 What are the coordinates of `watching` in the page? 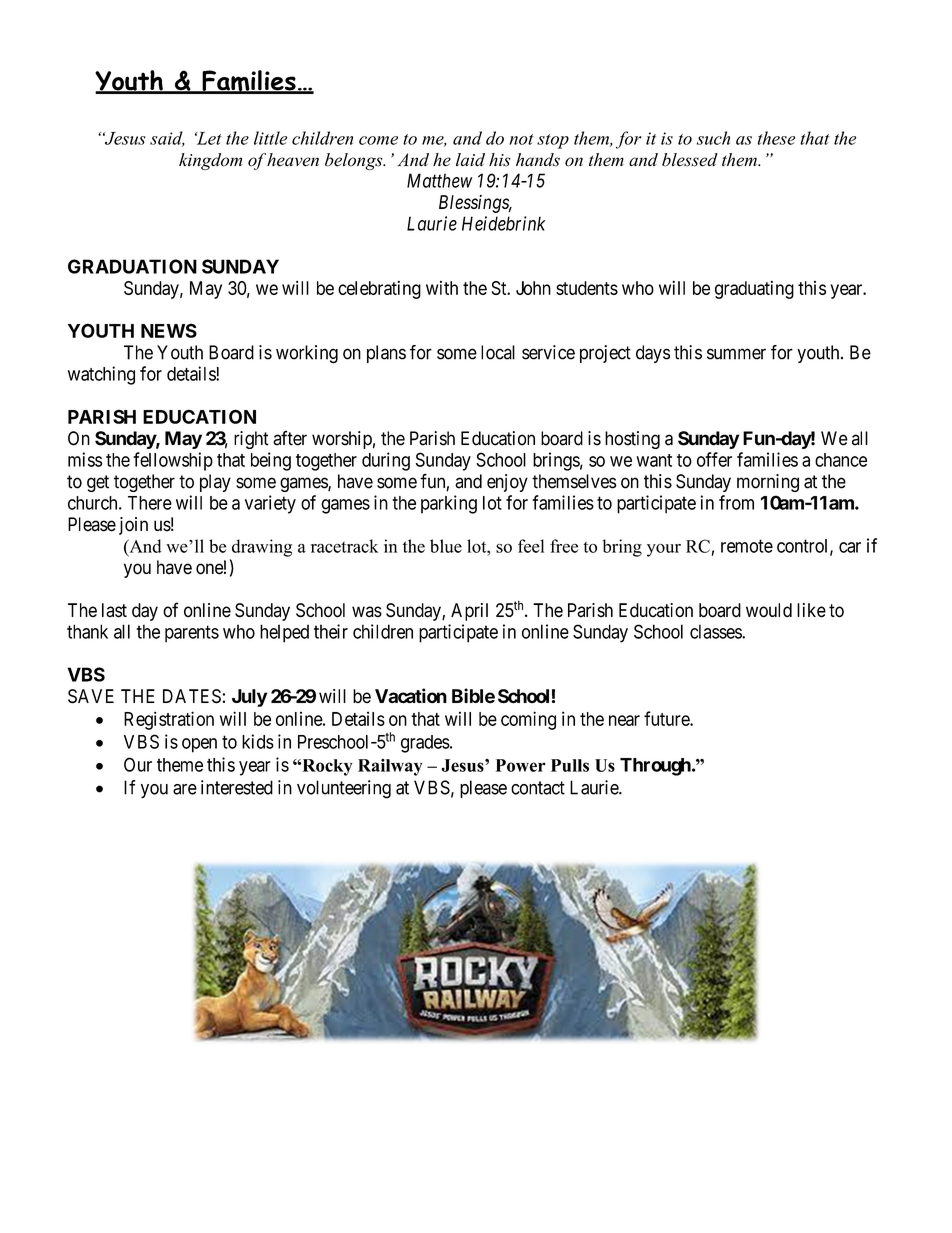 It's located at (101, 375).
